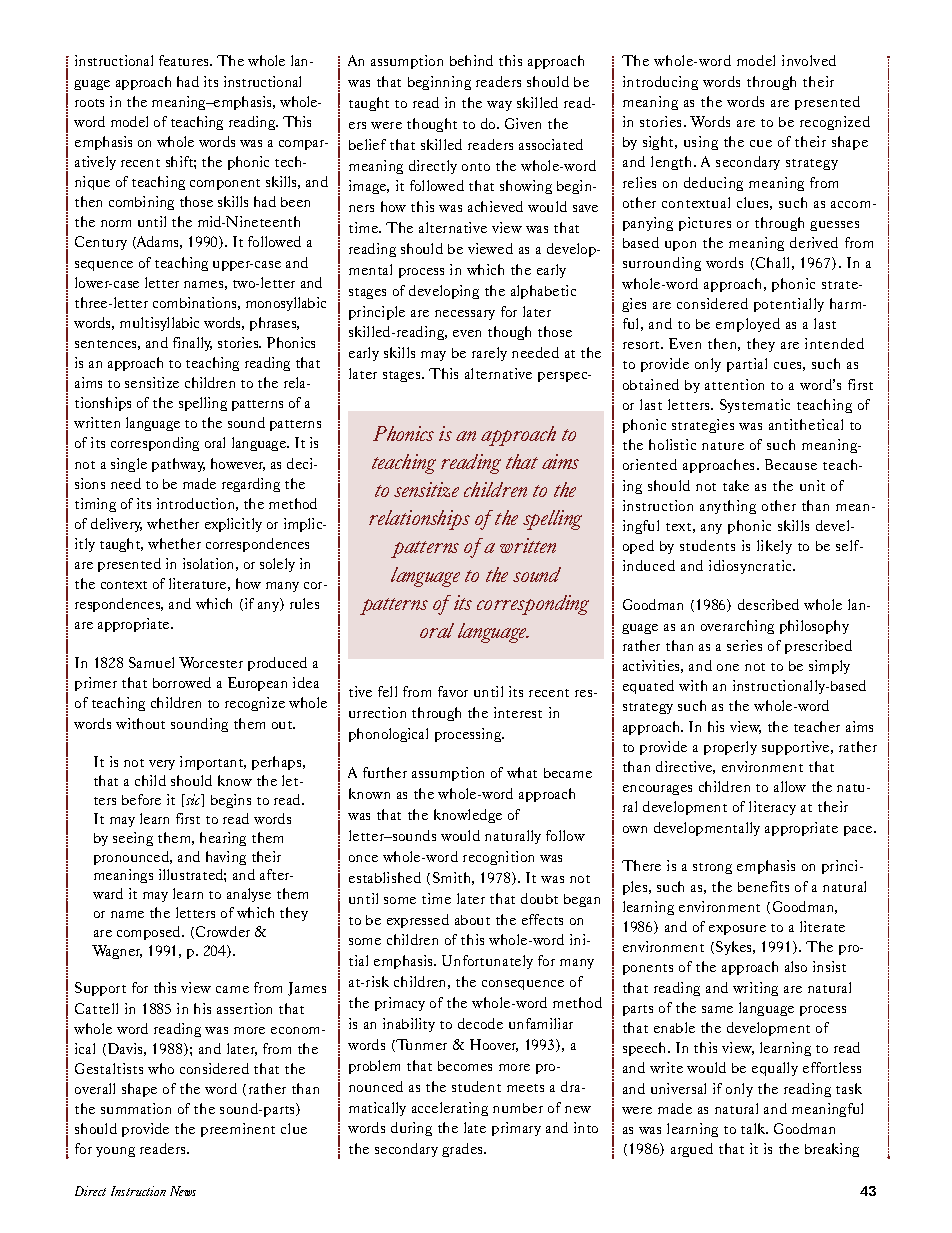  Describe the element at coordinates (489, 354) in the image. I see `rarely` at that location.
